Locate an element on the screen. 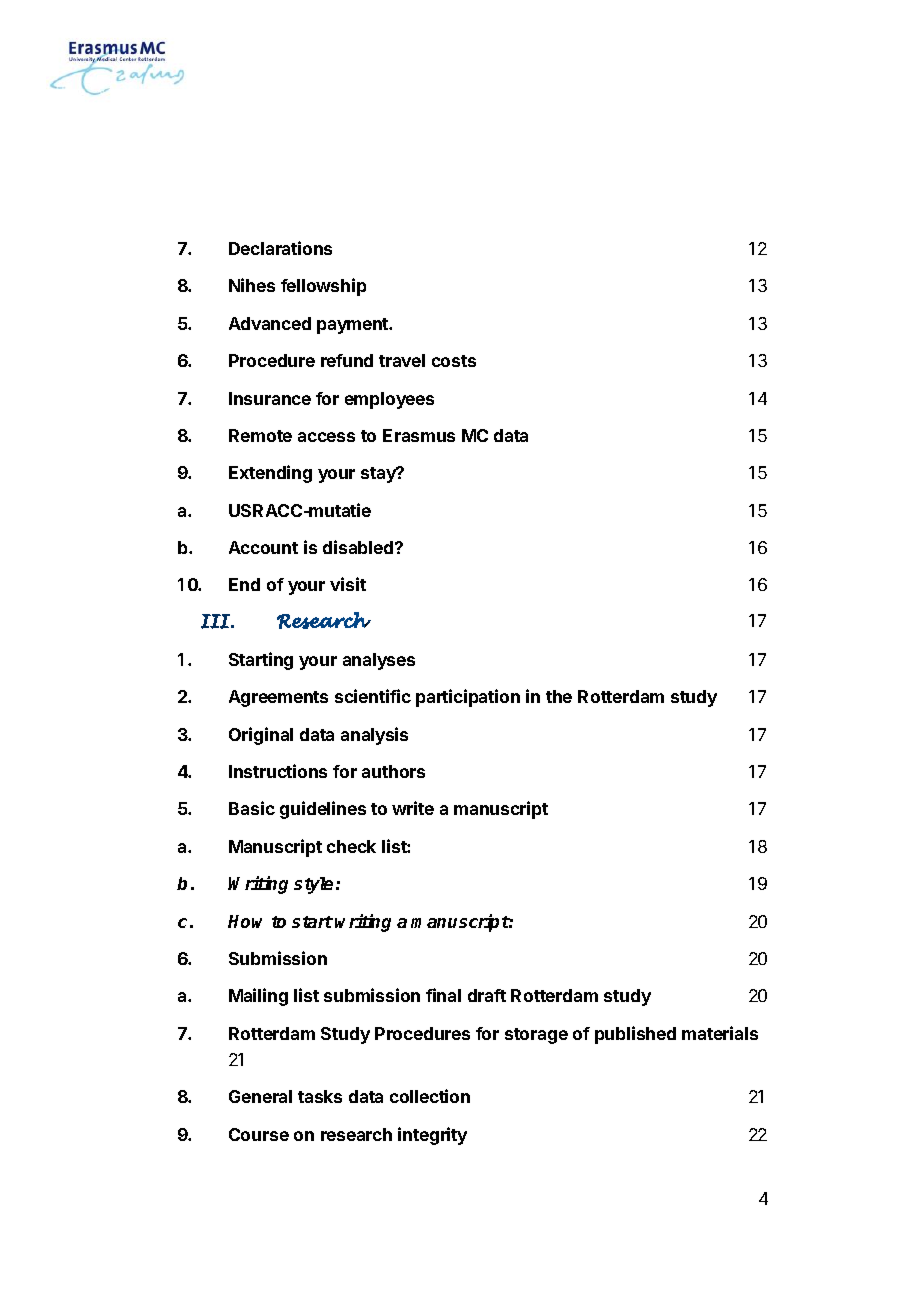 Image resolution: width=924 pixels, height=1308 pixels. Account is located at coordinates (263, 547).
